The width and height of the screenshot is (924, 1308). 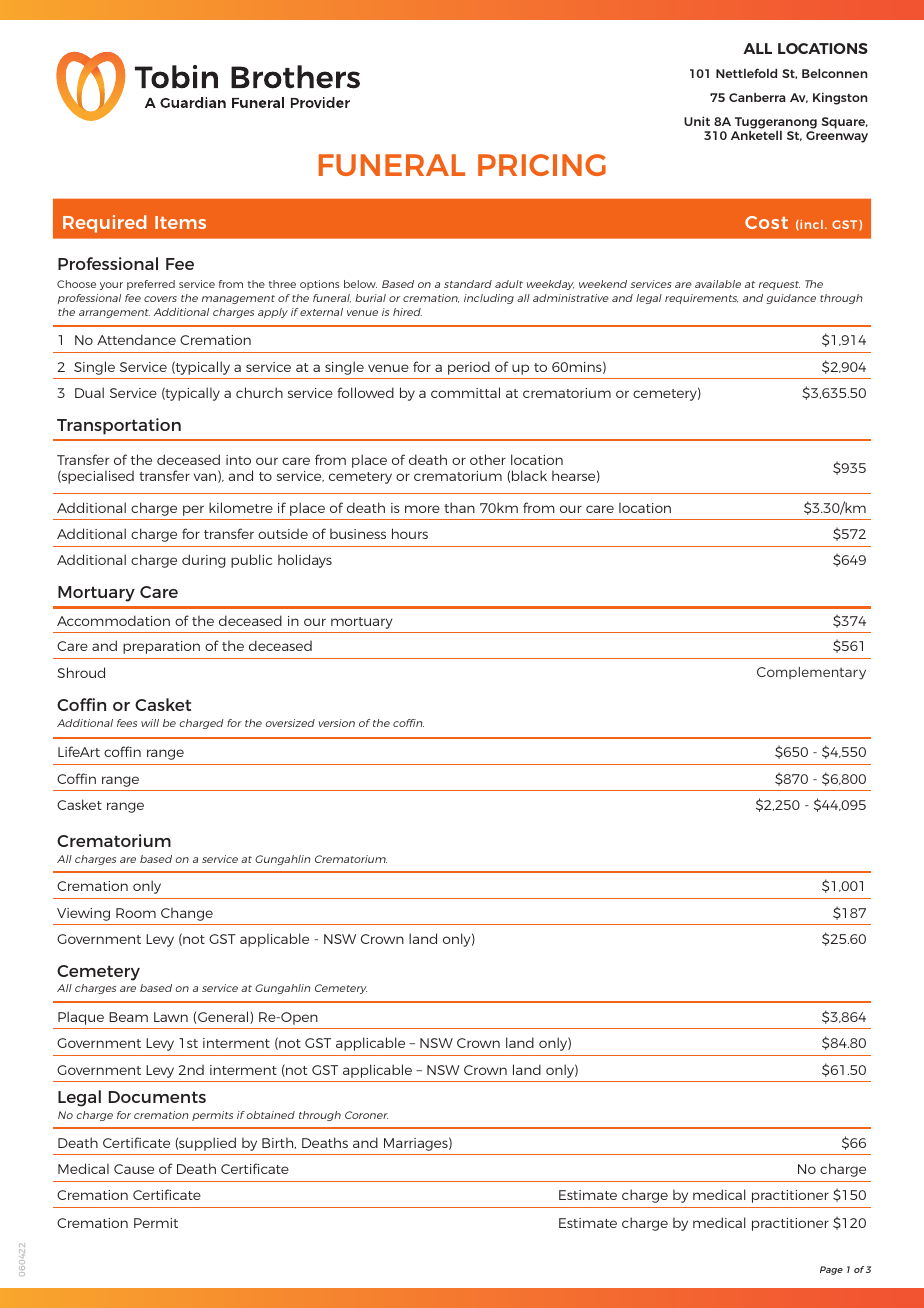 What do you see at coordinates (542, 165) in the screenshot?
I see `PRICING` at bounding box center [542, 165].
